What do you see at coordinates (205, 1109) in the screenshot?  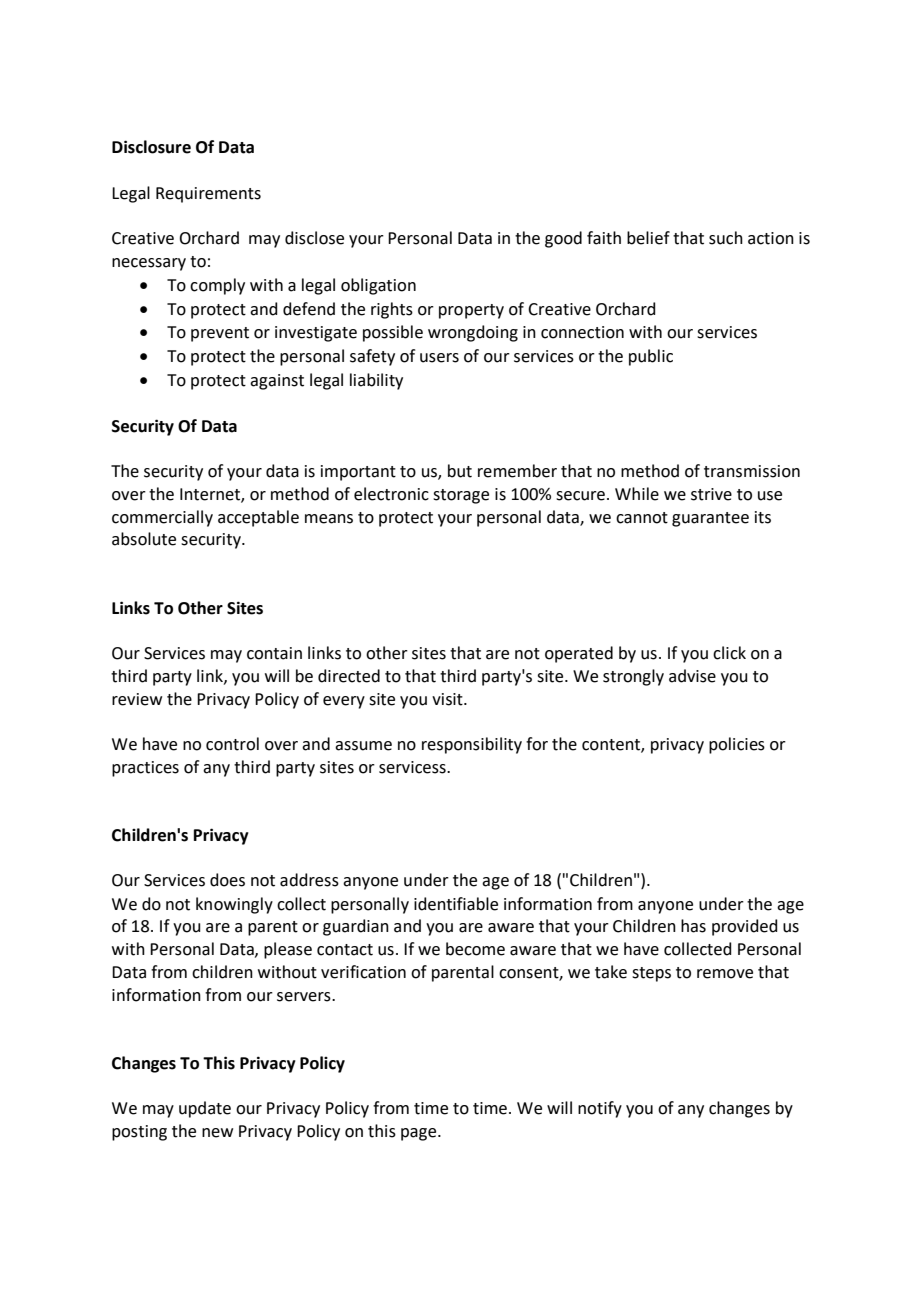 I see `update` at bounding box center [205, 1109].
